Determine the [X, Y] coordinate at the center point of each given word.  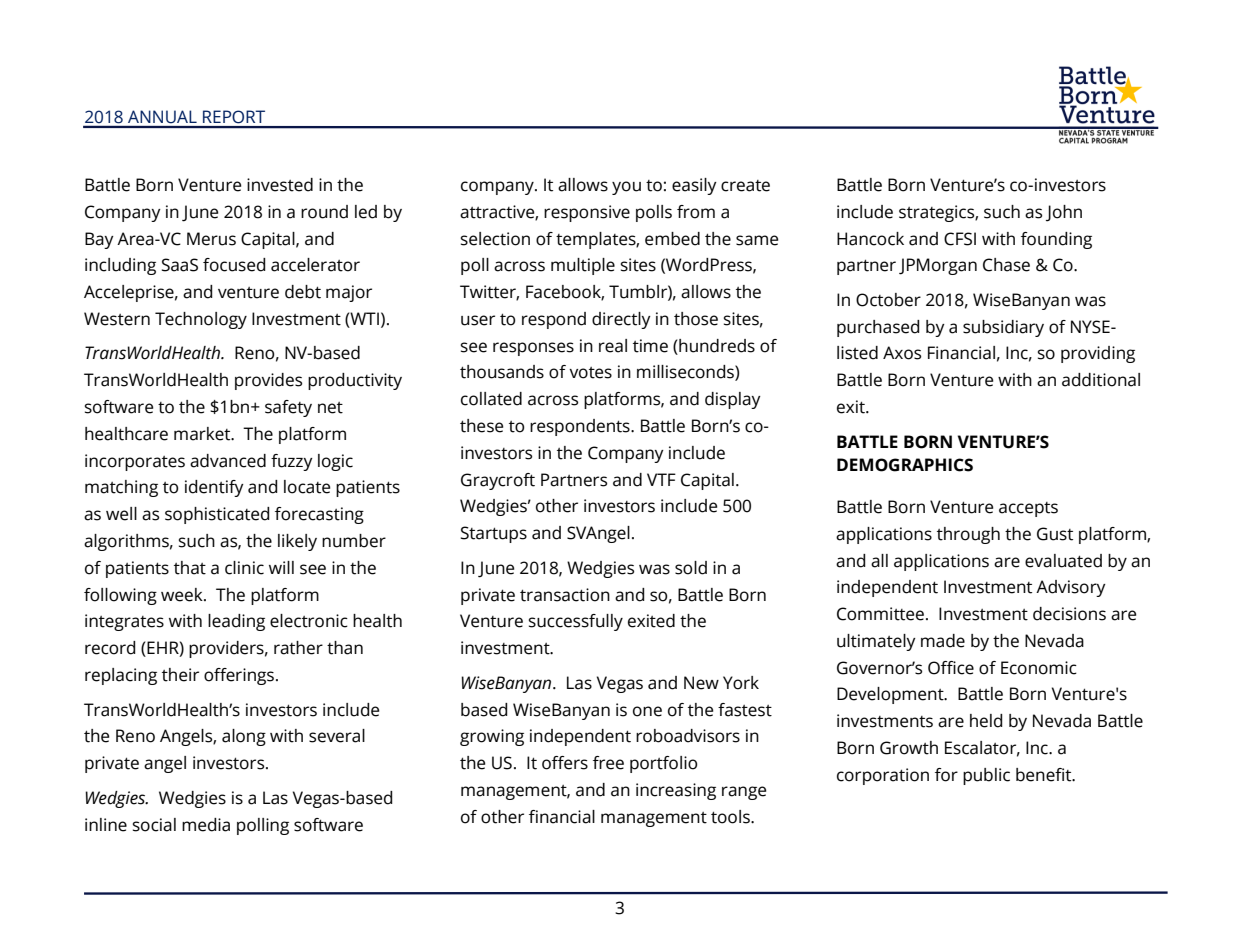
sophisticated [217, 515]
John [1064, 213]
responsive [587, 213]
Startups [494, 534]
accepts [1028, 509]
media [206, 825]
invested [280, 185]
